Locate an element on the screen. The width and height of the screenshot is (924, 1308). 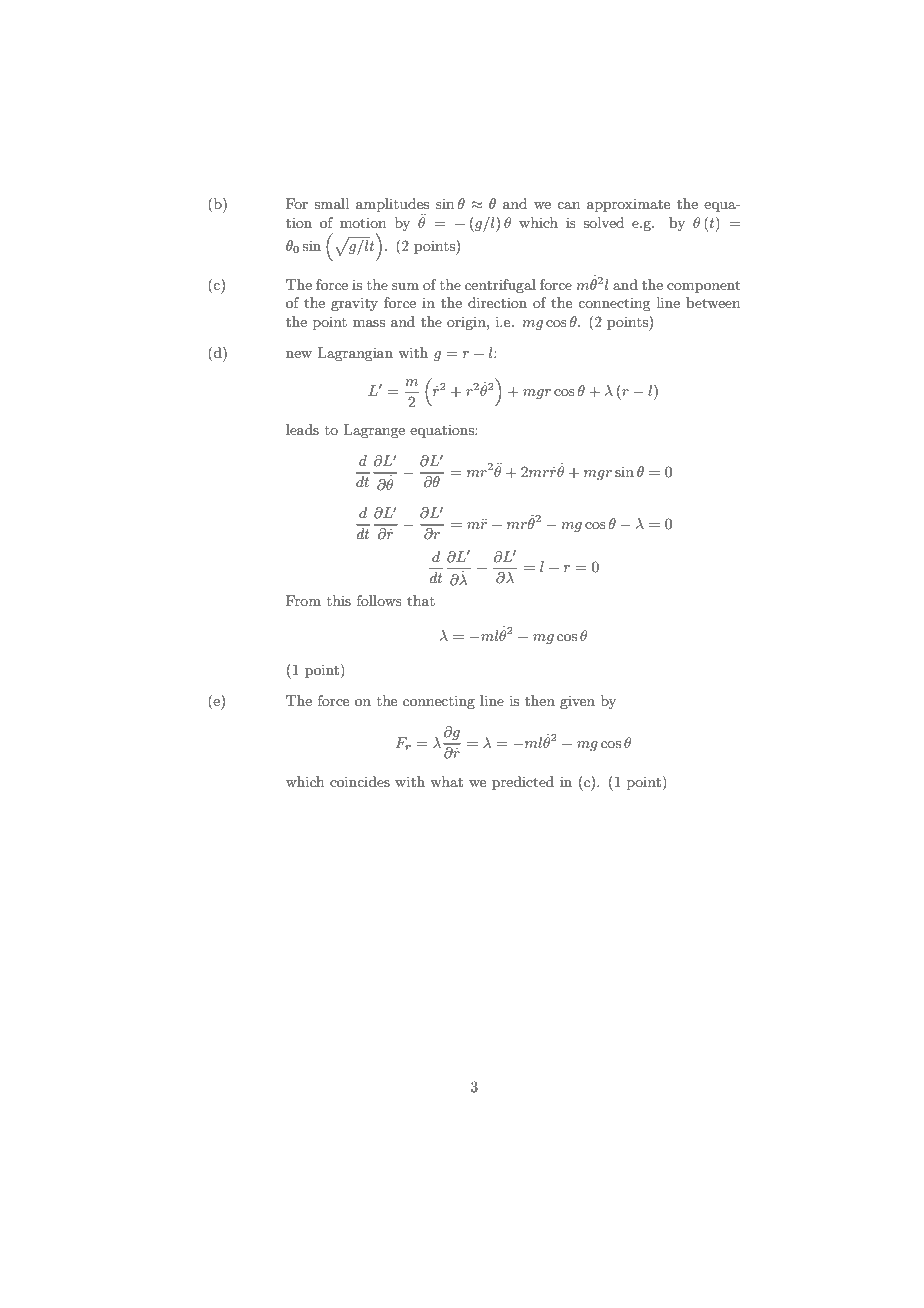
given is located at coordinates (577, 702).
